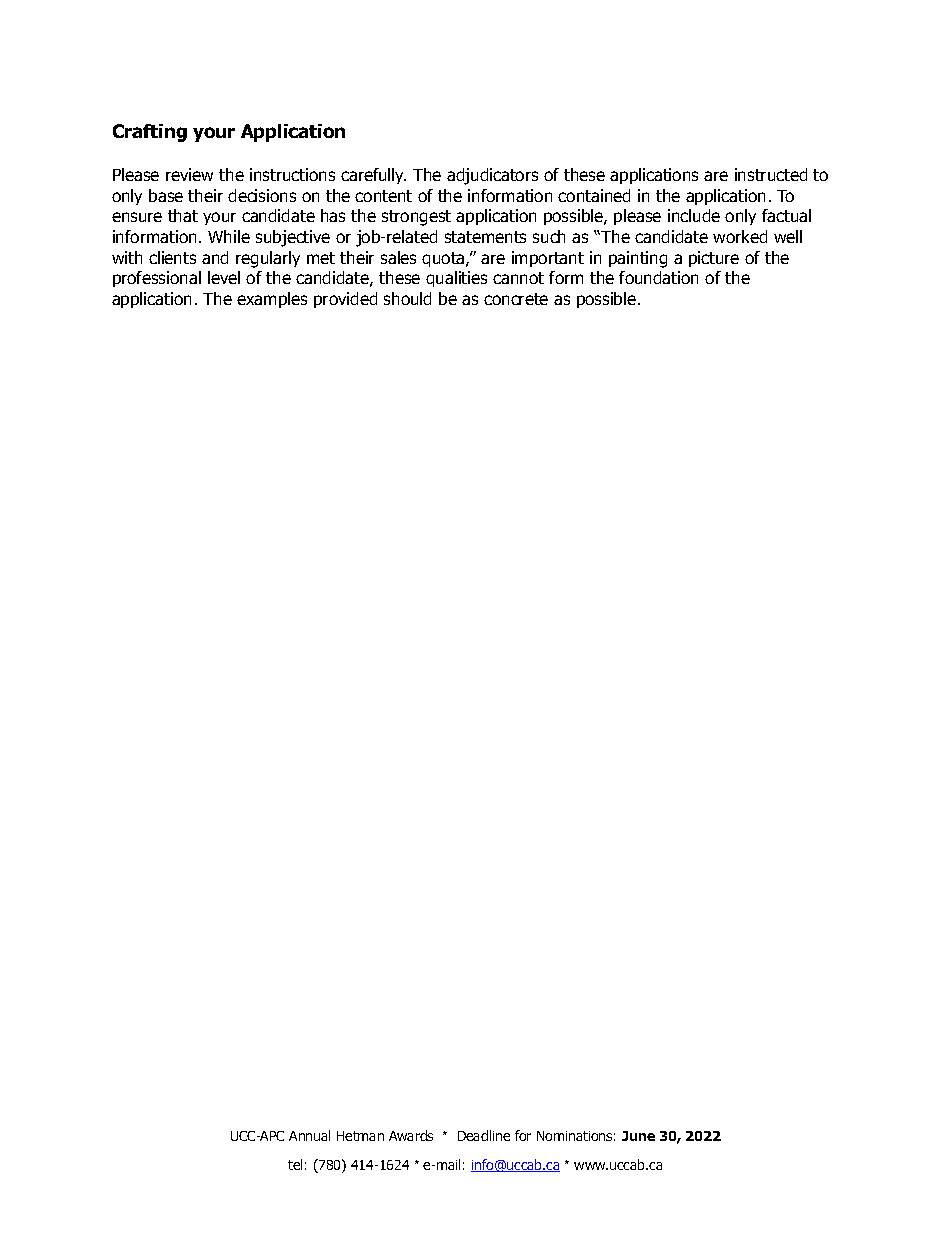 The image size is (952, 1233). What do you see at coordinates (272, 300) in the image?
I see `examples` at bounding box center [272, 300].
